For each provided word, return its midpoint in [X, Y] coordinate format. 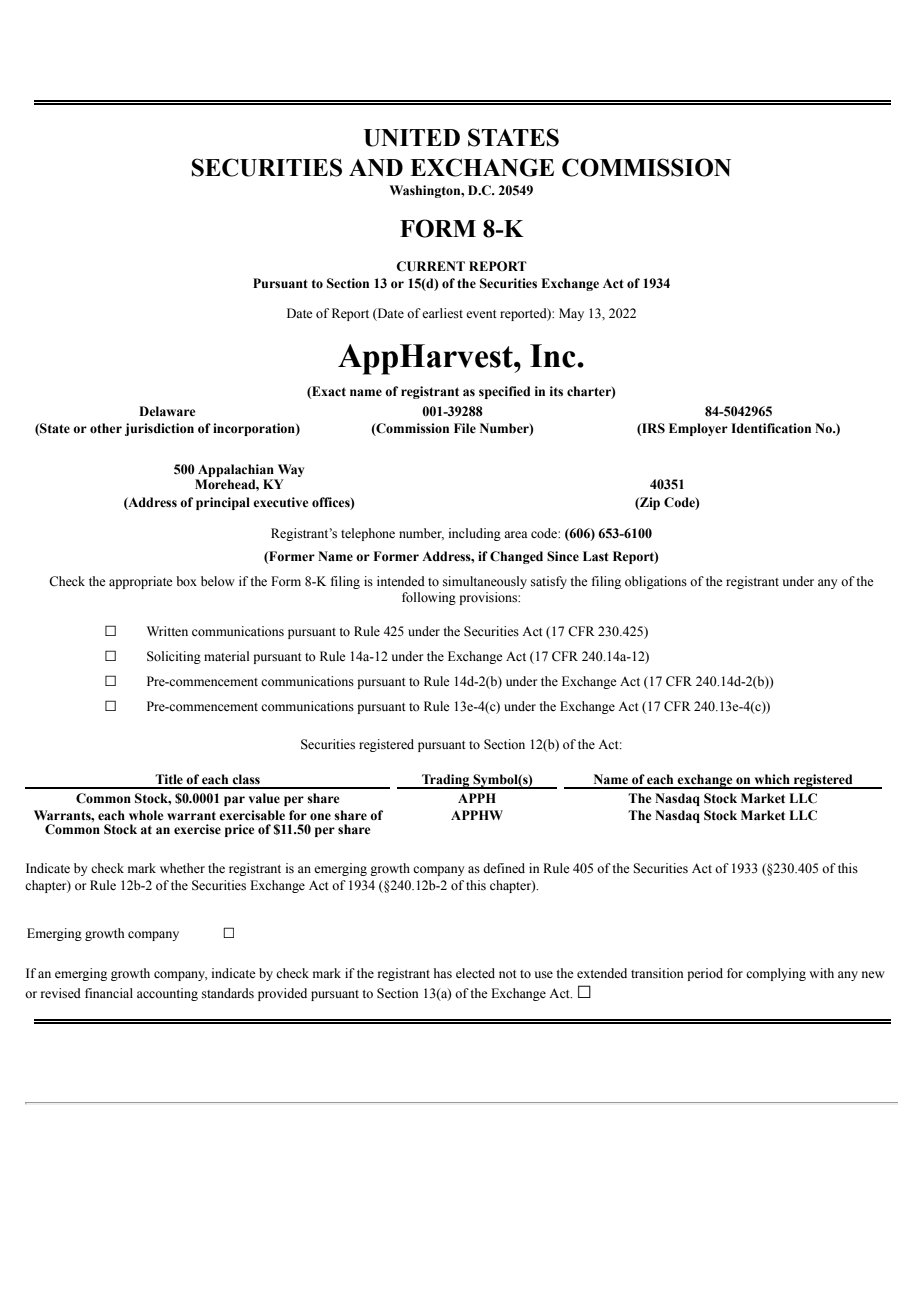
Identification [771, 428]
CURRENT [430, 266]
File [465, 428]
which [772, 779]
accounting [167, 994]
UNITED [412, 138]
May [571, 314]
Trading [446, 781]
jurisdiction [159, 429]
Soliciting [174, 657]
